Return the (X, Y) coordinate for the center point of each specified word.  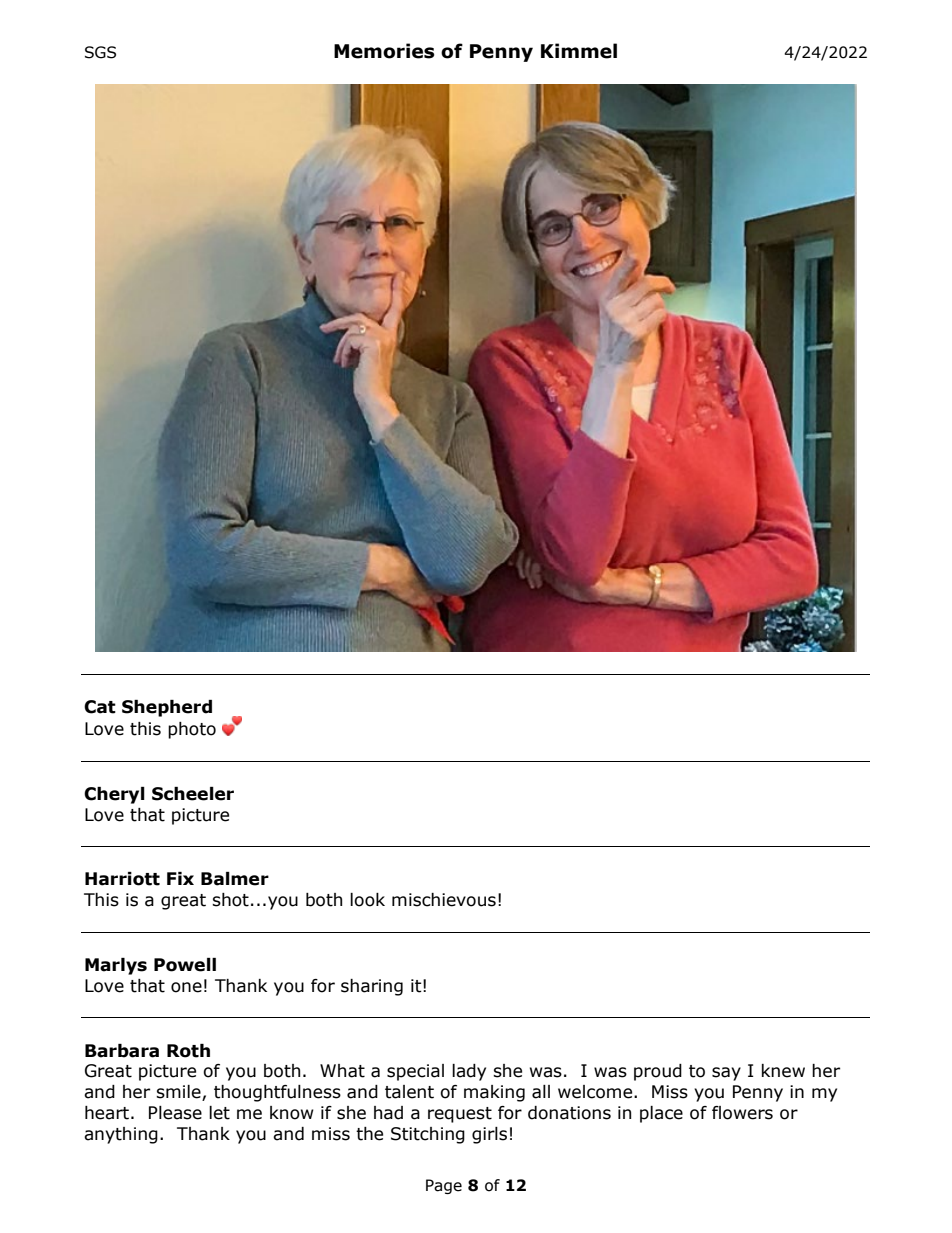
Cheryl (114, 795)
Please (175, 1113)
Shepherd (167, 708)
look (367, 900)
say (726, 1074)
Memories (384, 51)
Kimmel (579, 51)
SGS (100, 52)
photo (192, 730)
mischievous (444, 900)
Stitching (428, 1135)
